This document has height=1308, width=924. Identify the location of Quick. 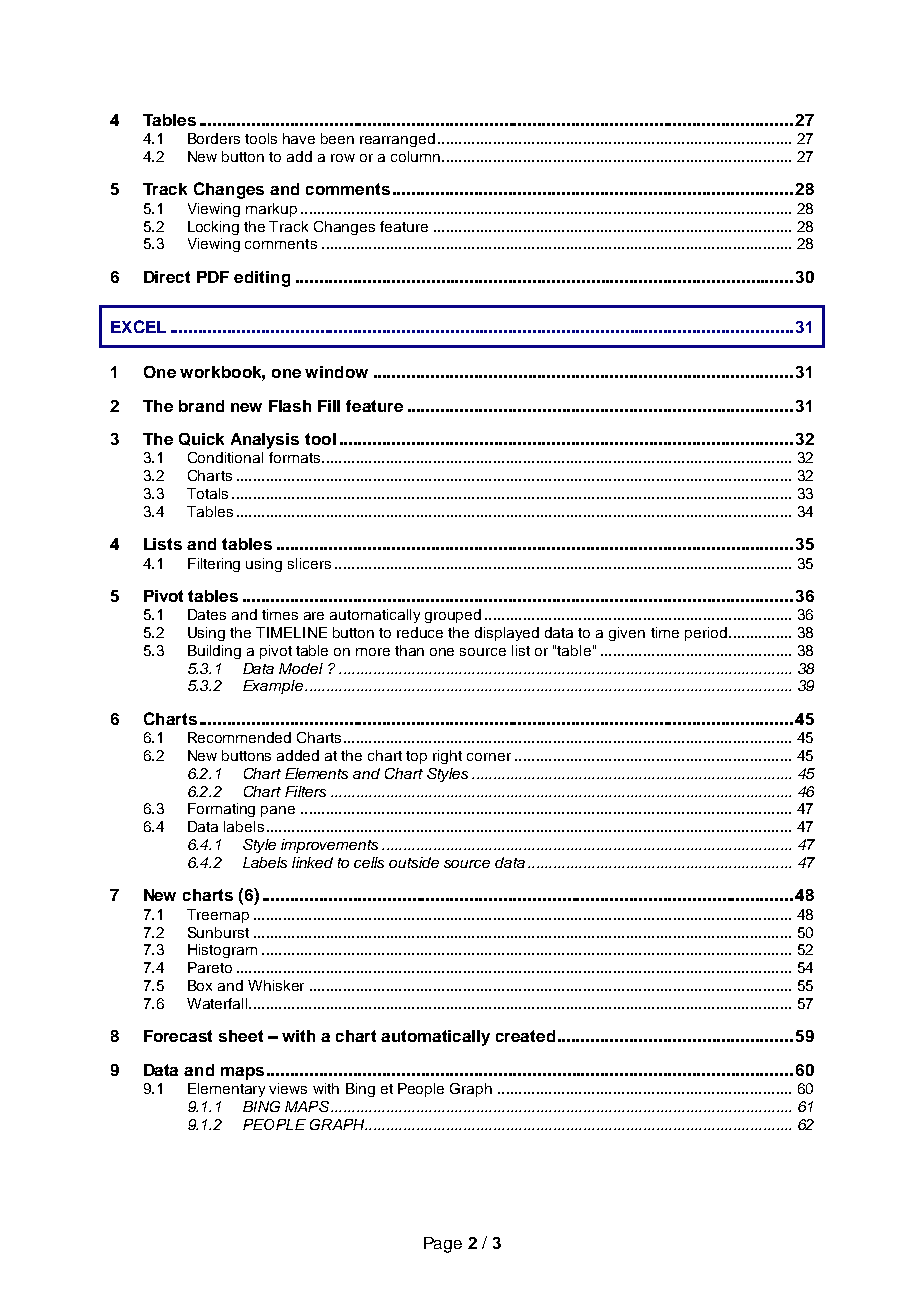
(201, 439).
